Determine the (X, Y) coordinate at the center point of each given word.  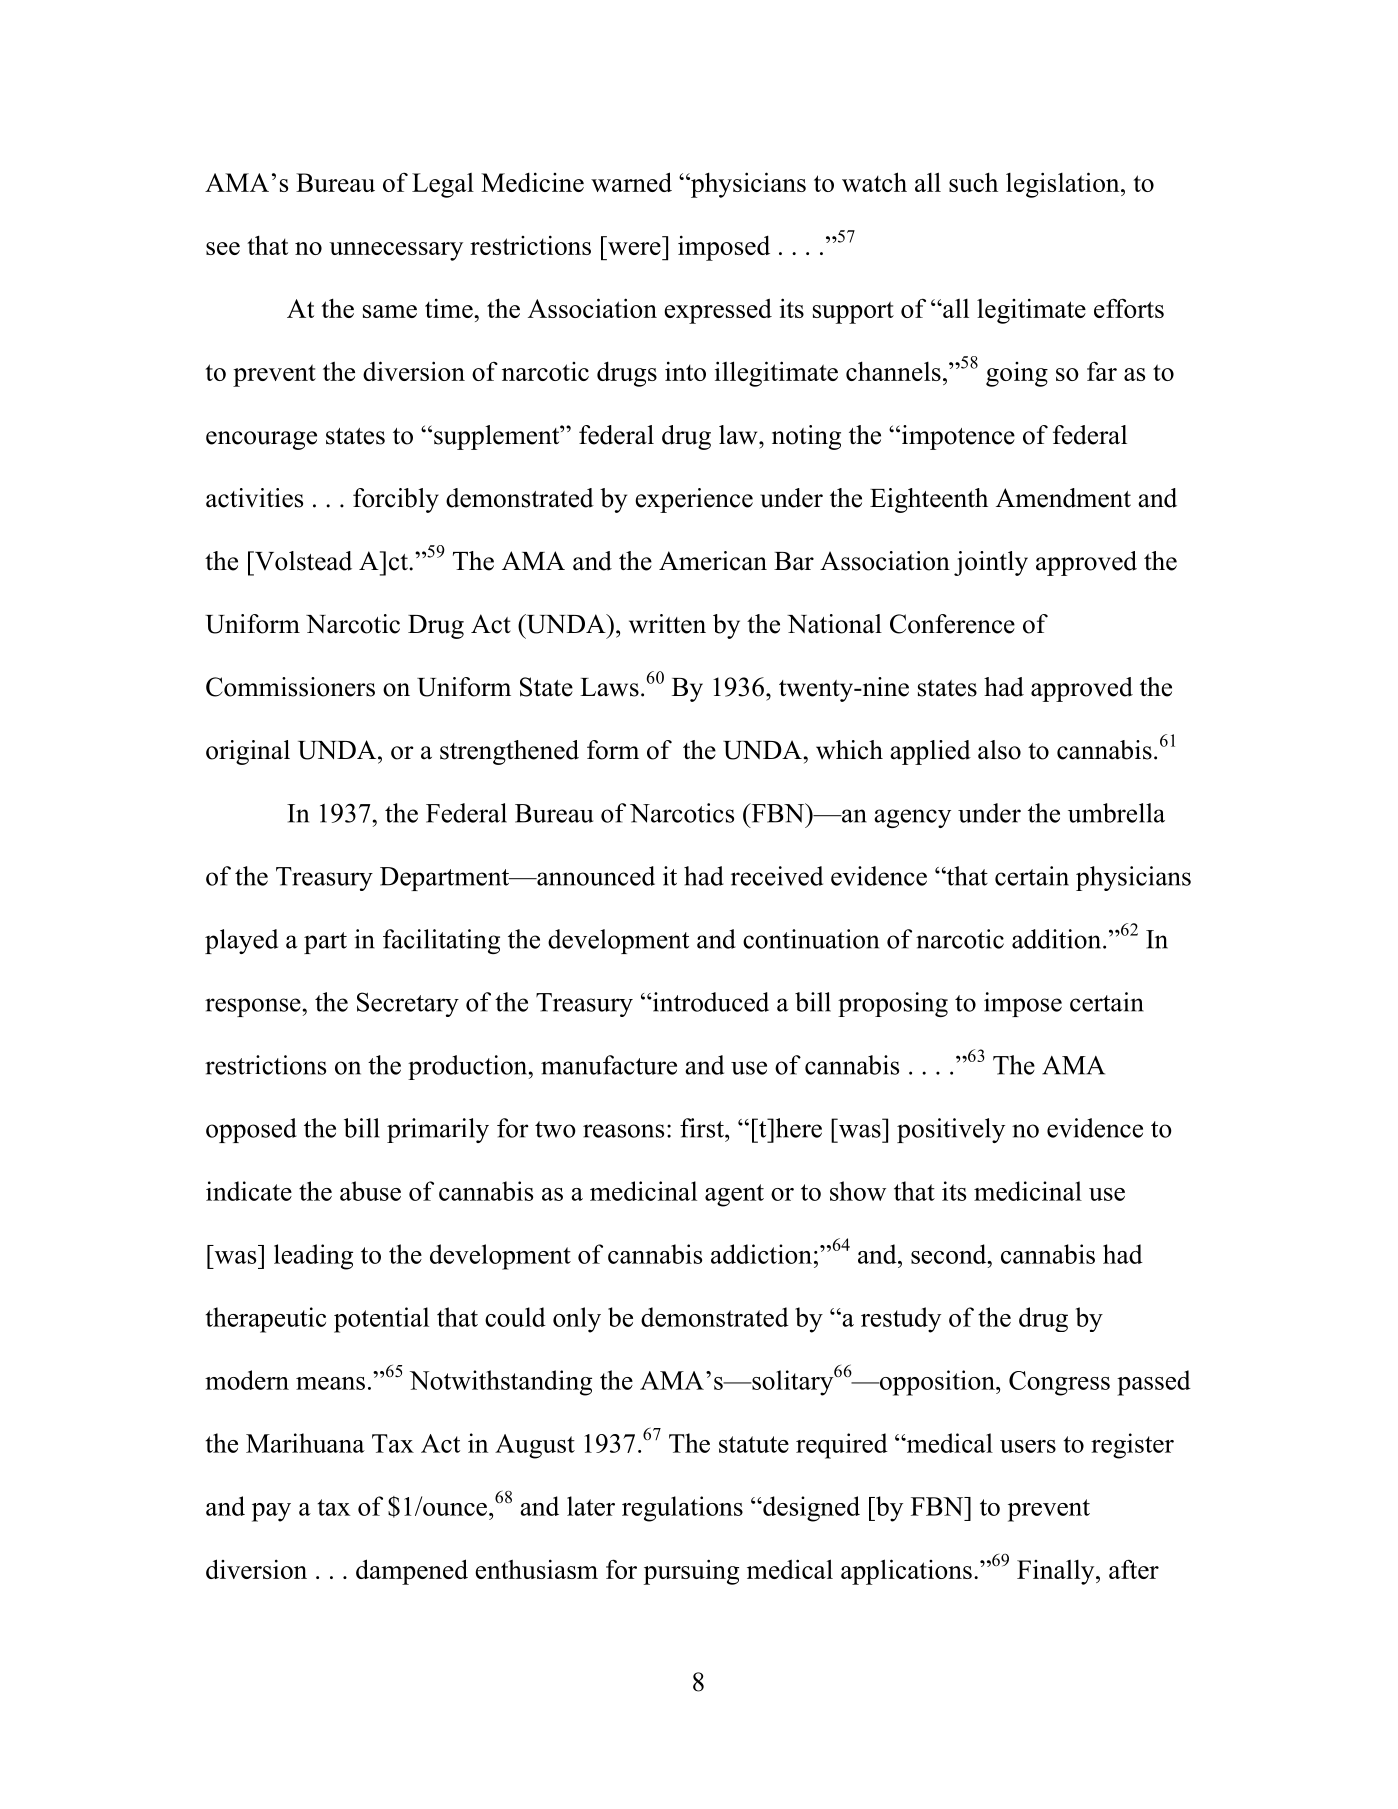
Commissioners (290, 687)
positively (951, 1130)
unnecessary (396, 251)
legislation (1064, 185)
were (634, 248)
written (667, 624)
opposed (251, 1130)
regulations (682, 1509)
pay (271, 1512)
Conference (952, 624)
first (703, 1128)
